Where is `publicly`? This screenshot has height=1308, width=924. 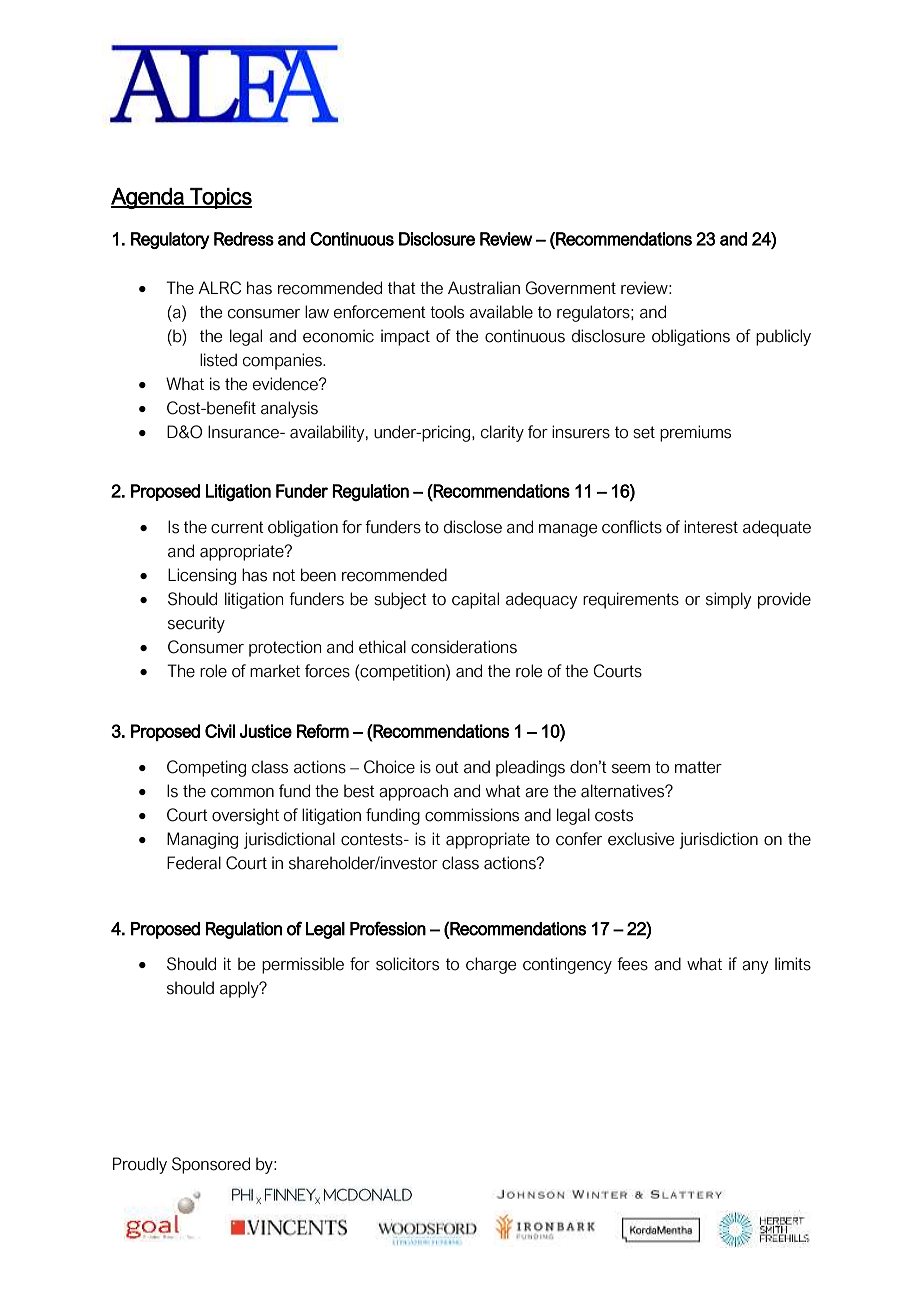
publicly is located at coordinates (783, 337).
